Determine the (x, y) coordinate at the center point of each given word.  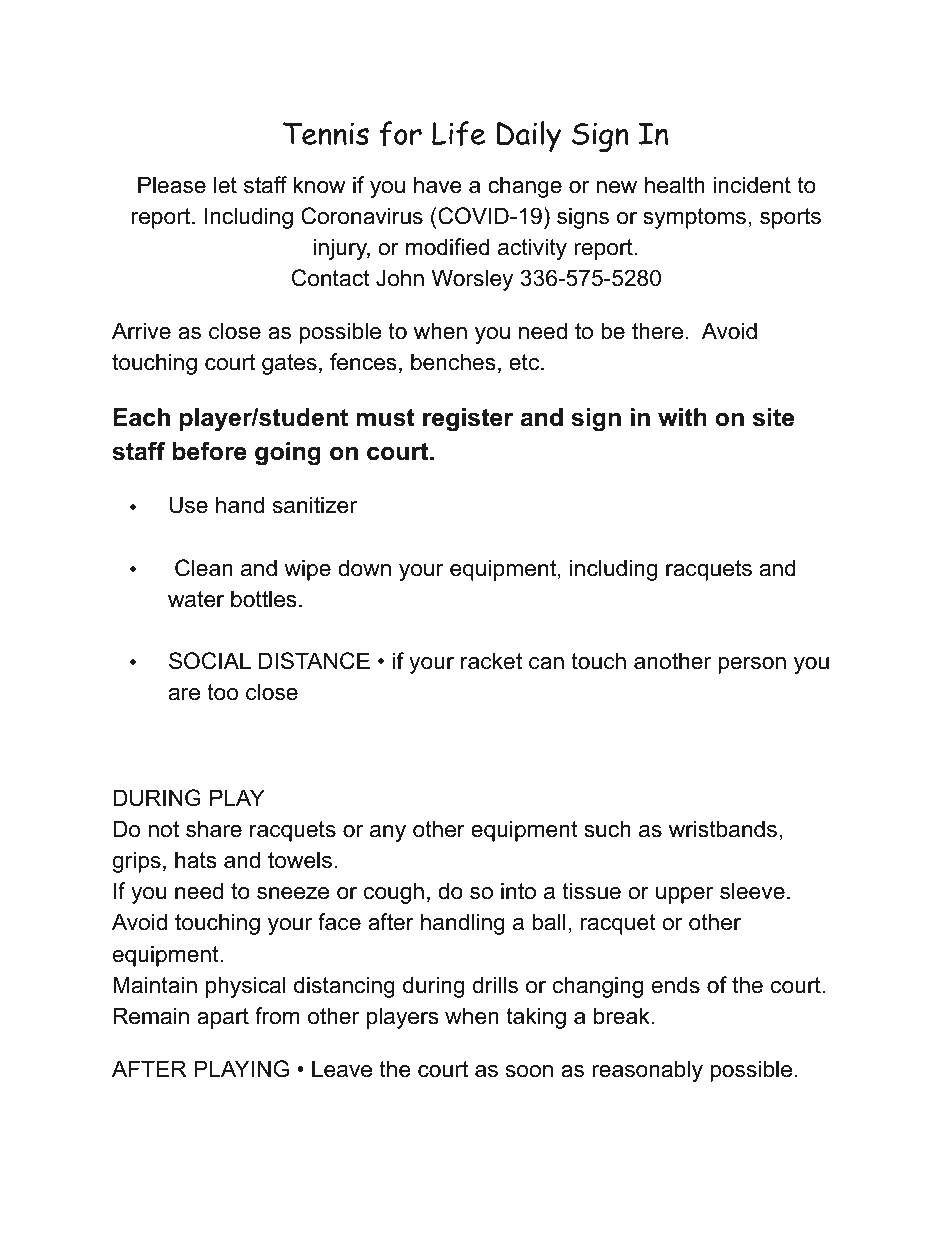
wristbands (723, 829)
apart (223, 1018)
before (210, 451)
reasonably (647, 1071)
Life (459, 133)
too (222, 692)
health (675, 185)
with (682, 417)
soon (529, 1071)
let (225, 185)
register (468, 420)
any (388, 833)
